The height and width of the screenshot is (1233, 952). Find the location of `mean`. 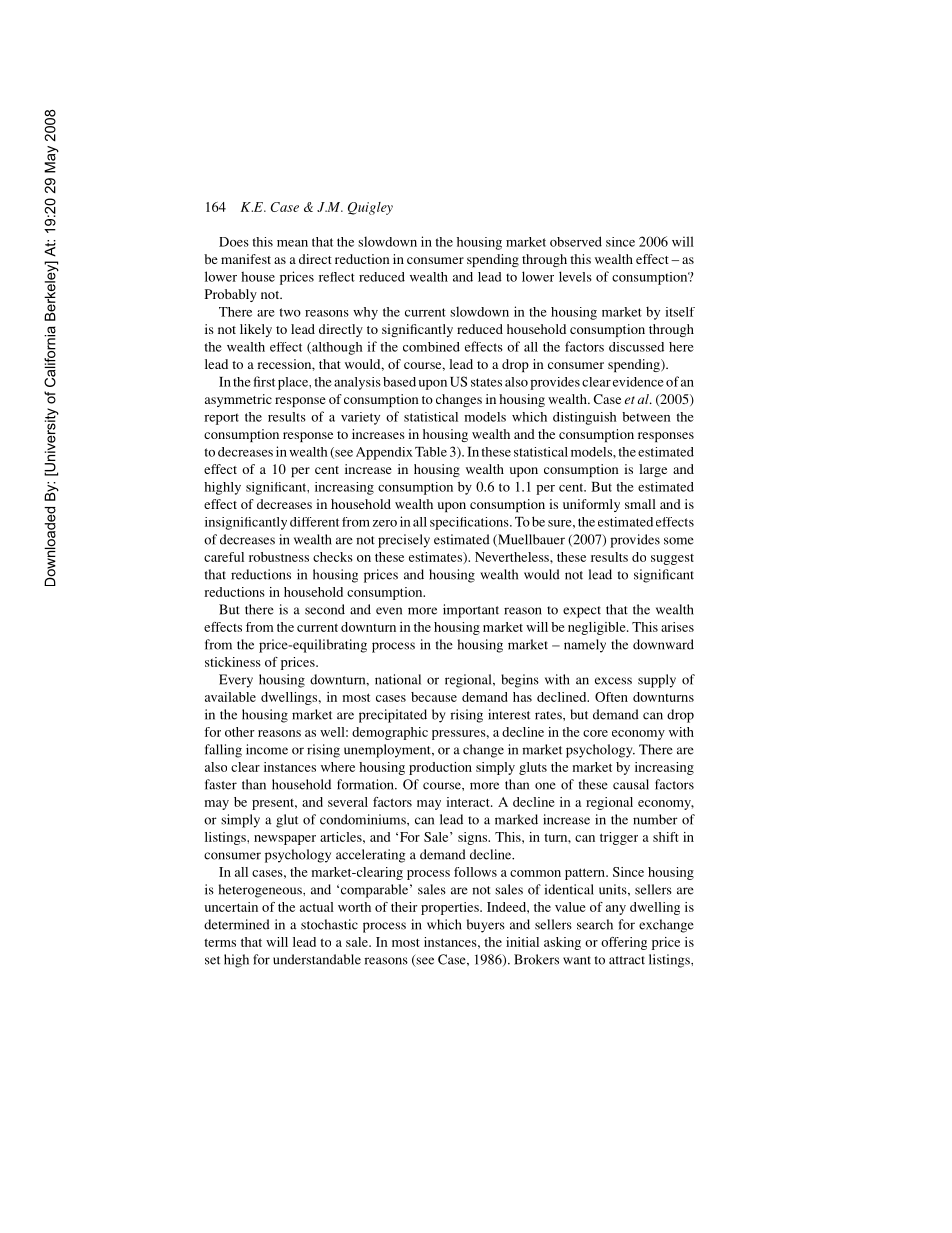

mean is located at coordinates (292, 243).
